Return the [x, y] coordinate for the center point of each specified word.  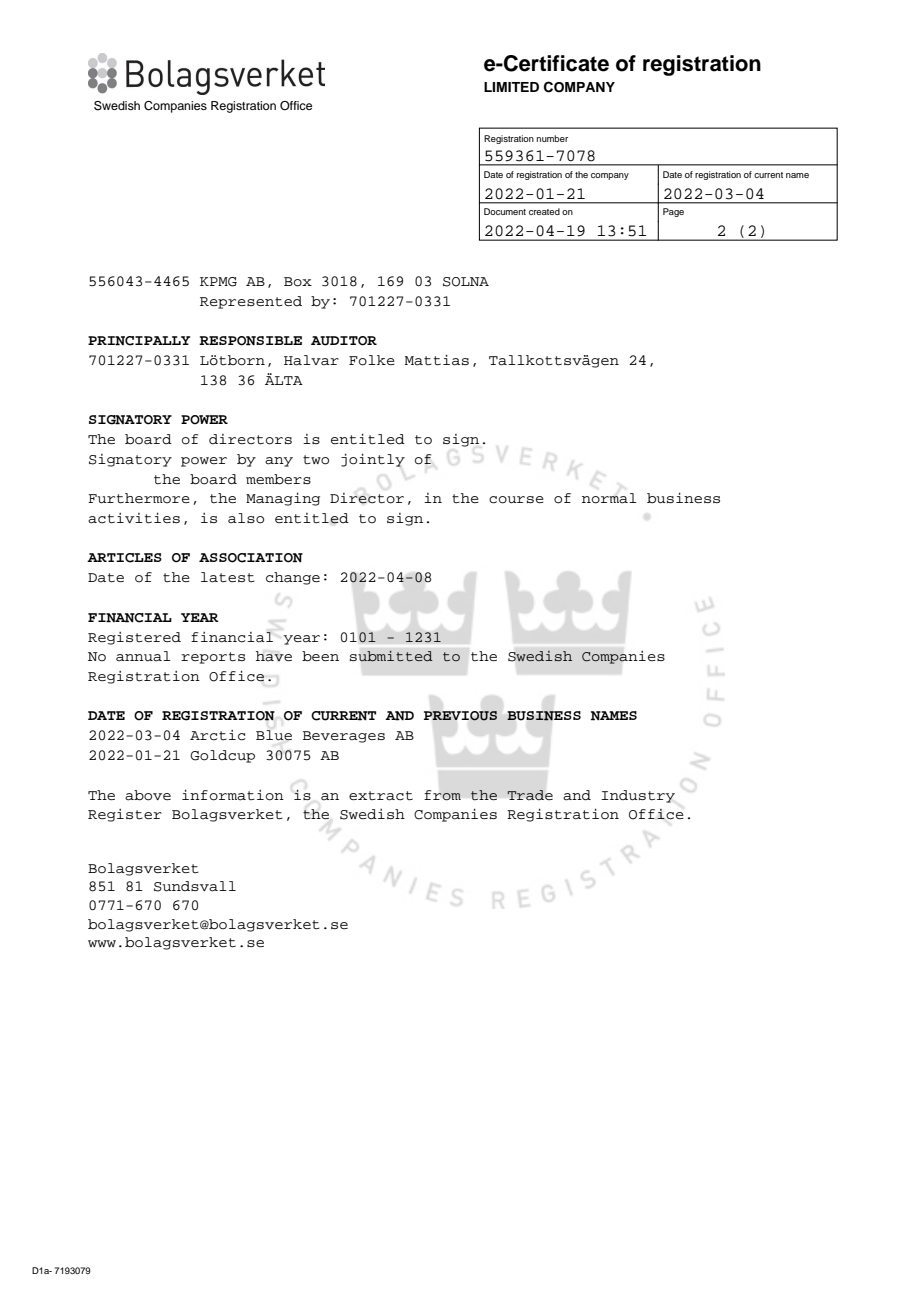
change [293, 578]
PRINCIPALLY [139, 341]
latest [228, 577]
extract [381, 796]
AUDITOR [344, 341]
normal [609, 498]
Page [673, 212]
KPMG [218, 282]
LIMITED [511, 87]
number [552, 138]
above [148, 795]
